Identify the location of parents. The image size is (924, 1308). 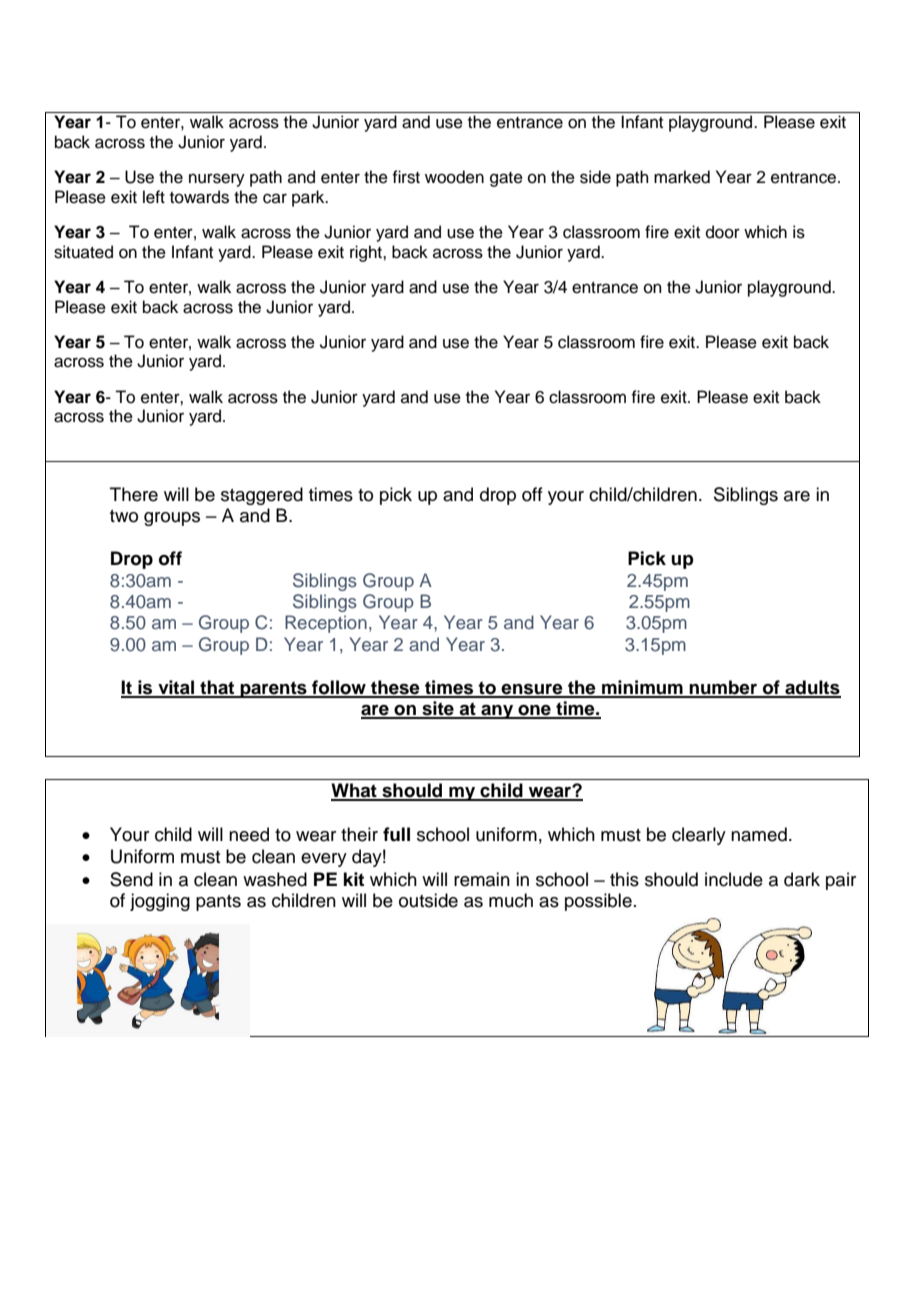
(274, 689).
